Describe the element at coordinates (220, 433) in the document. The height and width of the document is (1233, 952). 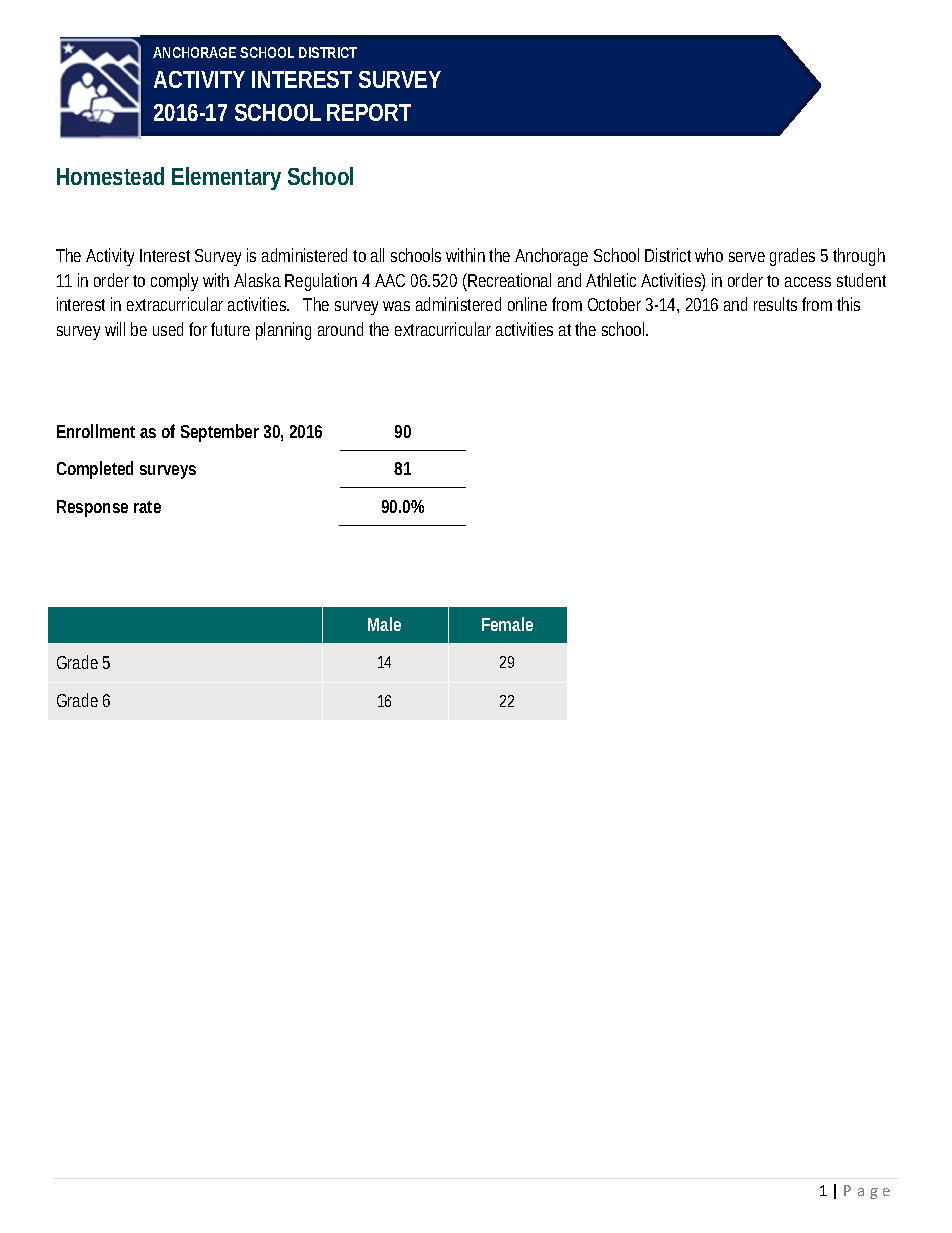
I see `September` at that location.
